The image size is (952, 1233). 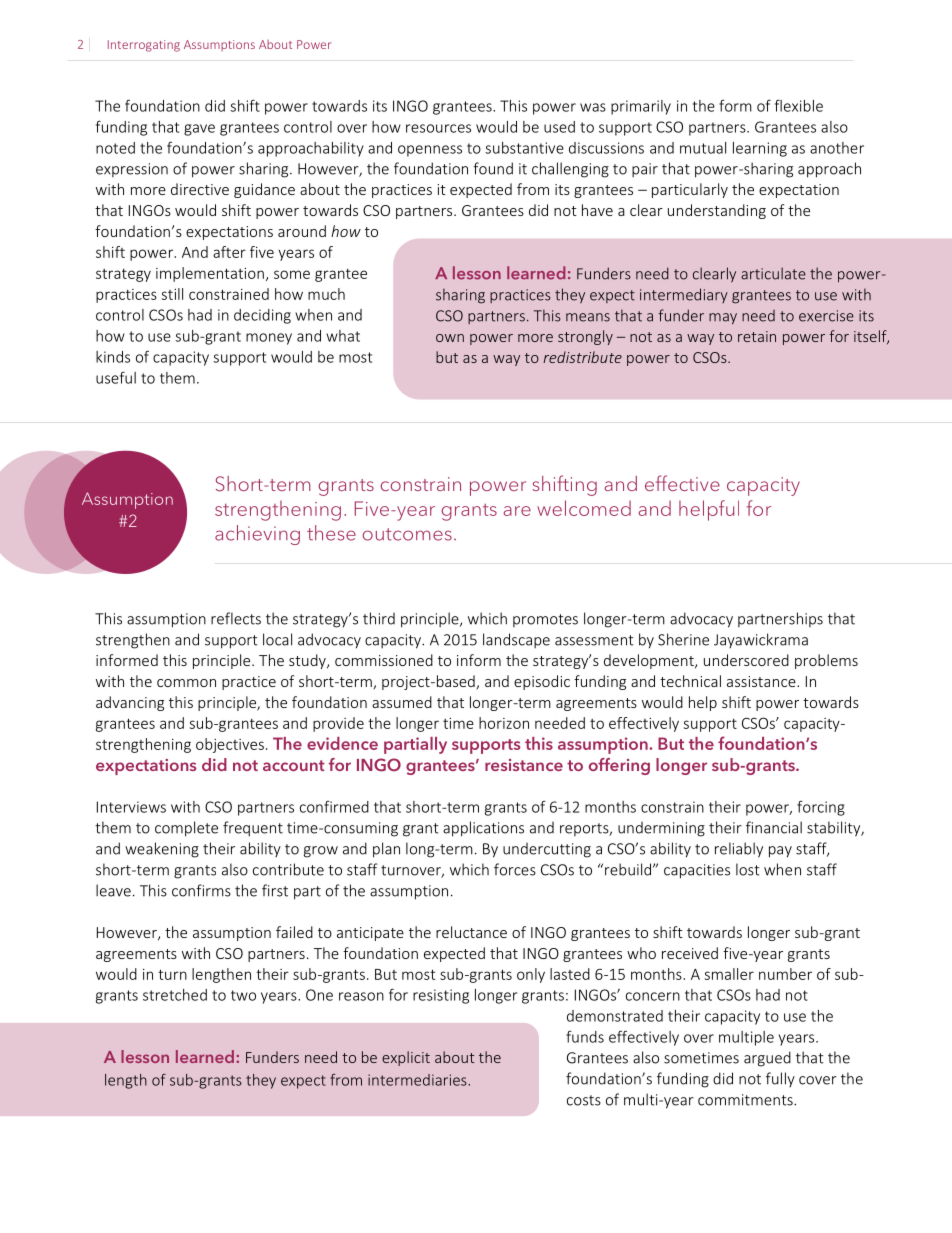 What do you see at coordinates (746, 660) in the screenshot?
I see `underscored` at bounding box center [746, 660].
